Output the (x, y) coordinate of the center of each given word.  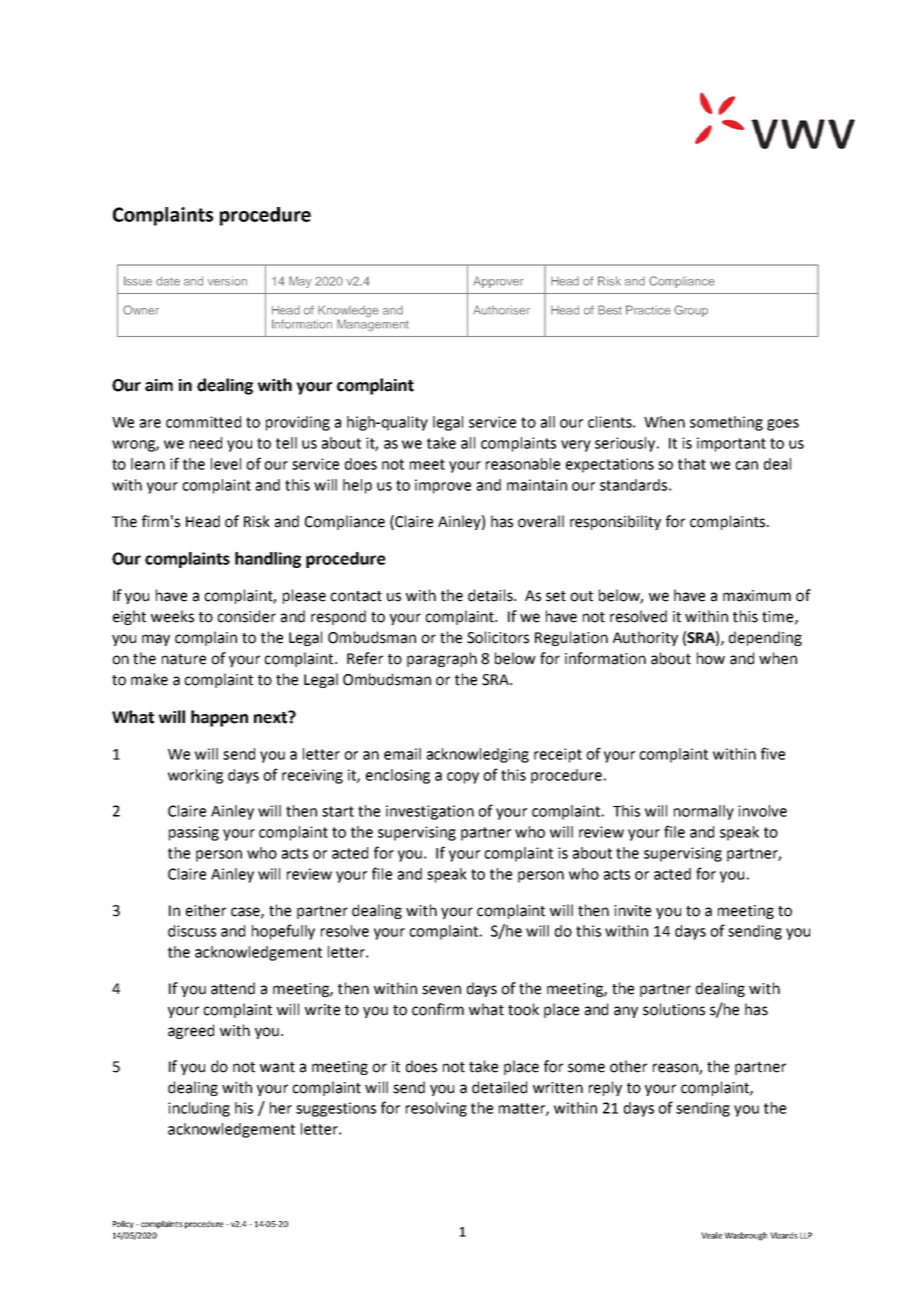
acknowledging (478, 755)
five (773, 753)
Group (691, 311)
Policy (123, 1224)
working (195, 776)
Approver (498, 282)
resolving (436, 1109)
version (227, 281)
